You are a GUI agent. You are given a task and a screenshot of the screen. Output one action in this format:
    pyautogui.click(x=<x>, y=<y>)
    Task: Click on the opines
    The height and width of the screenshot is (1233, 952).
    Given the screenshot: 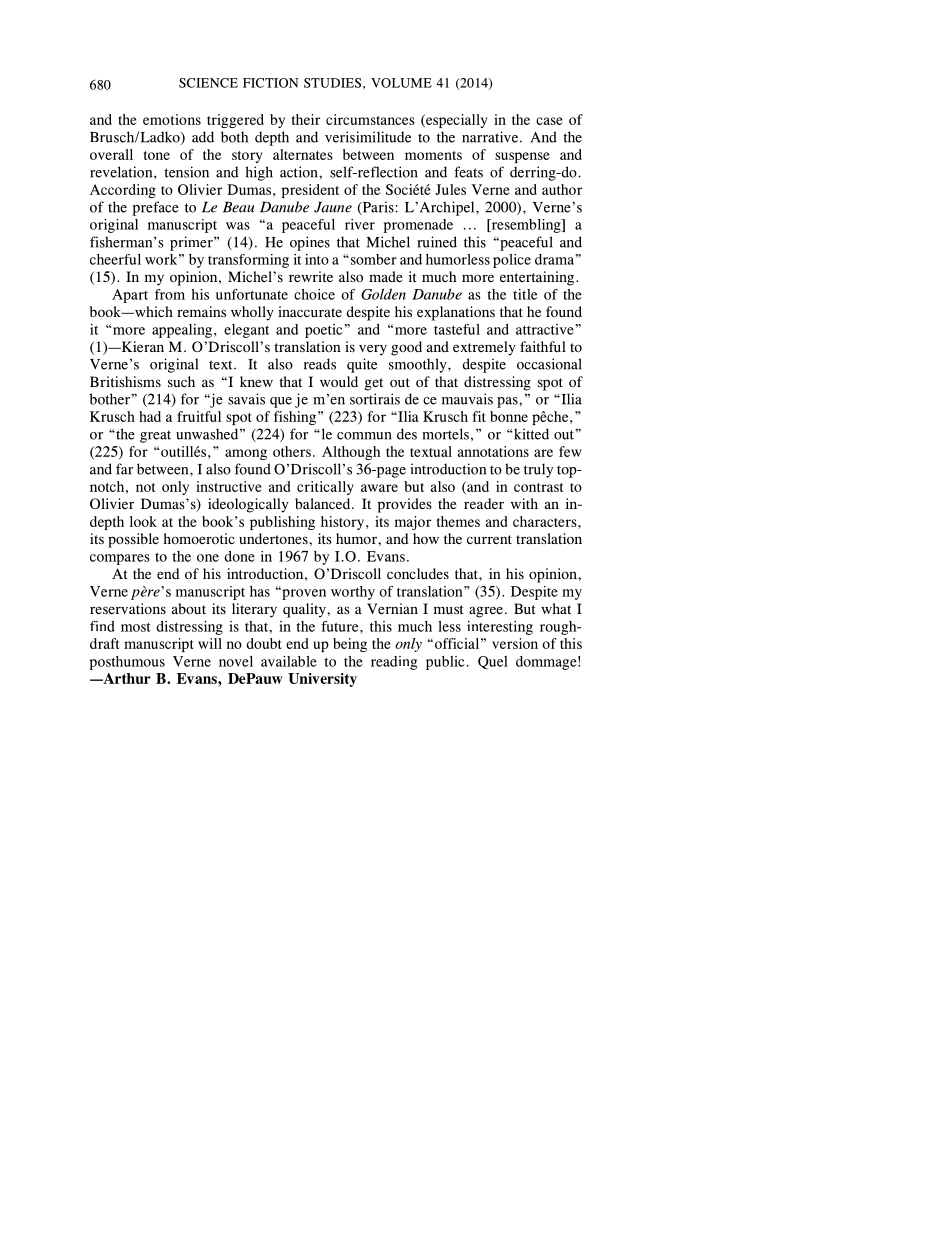 What is the action you would take?
    pyautogui.click(x=310, y=243)
